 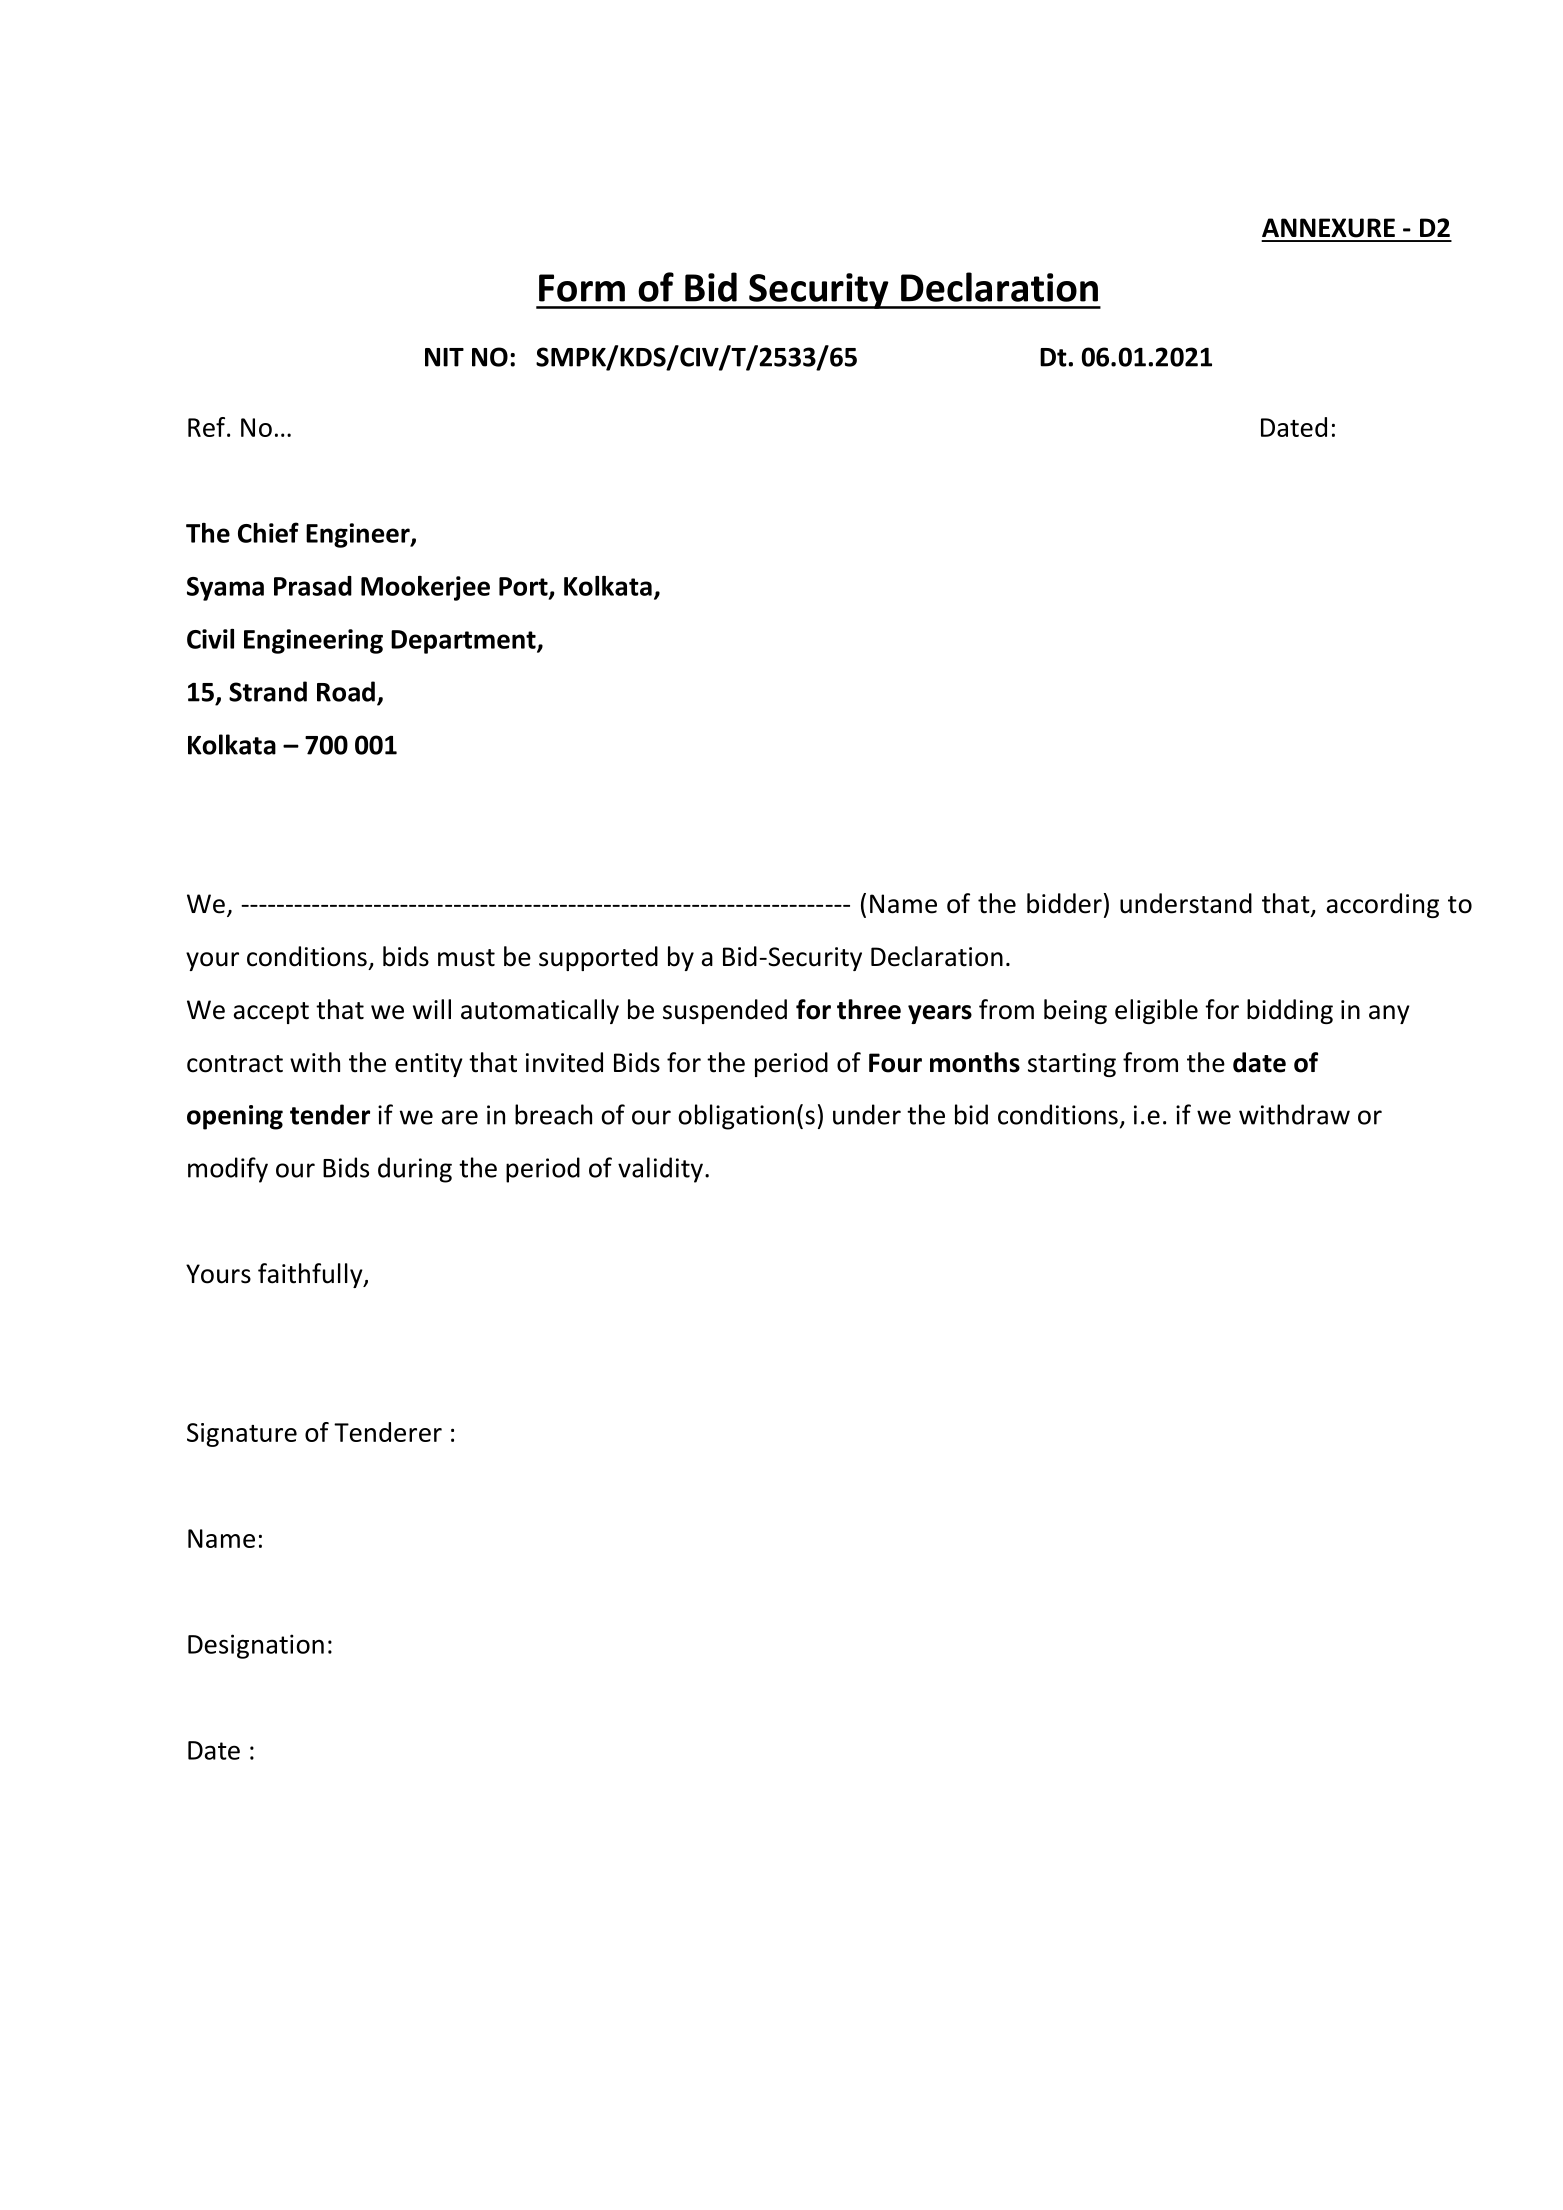 I want to click on Form, so click(x=582, y=288).
